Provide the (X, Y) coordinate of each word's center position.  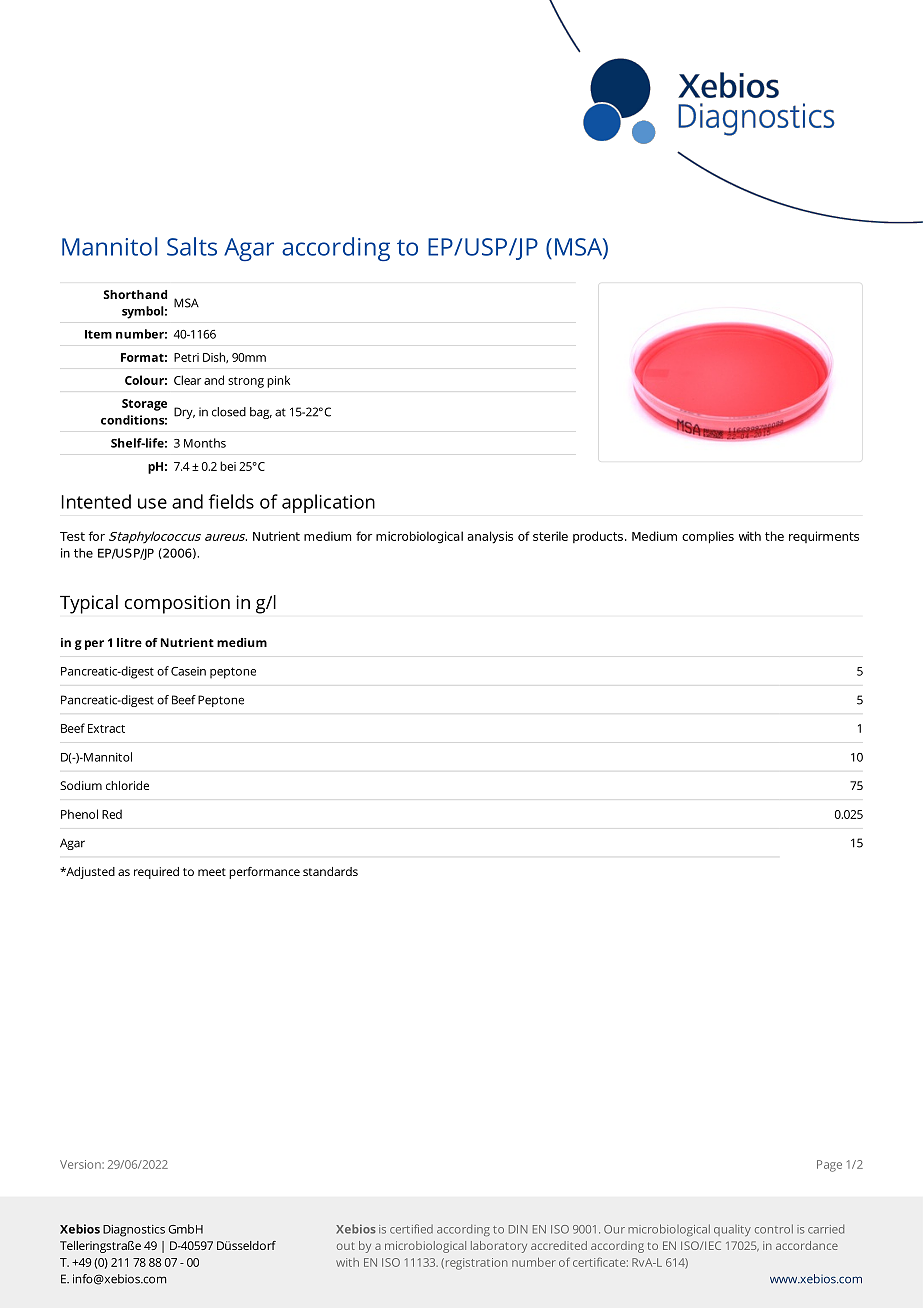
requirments (824, 537)
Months (205, 443)
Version (81, 1164)
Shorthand (135, 294)
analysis (490, 537)
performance (264, 873)
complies (708, 537)
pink (278, 381)
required (156, 873)
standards (330, 871)
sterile (550, 536)
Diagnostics (134, 1231)
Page (829, 1166)
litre (129, 642)
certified (411, 1229)
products (598, 537)
